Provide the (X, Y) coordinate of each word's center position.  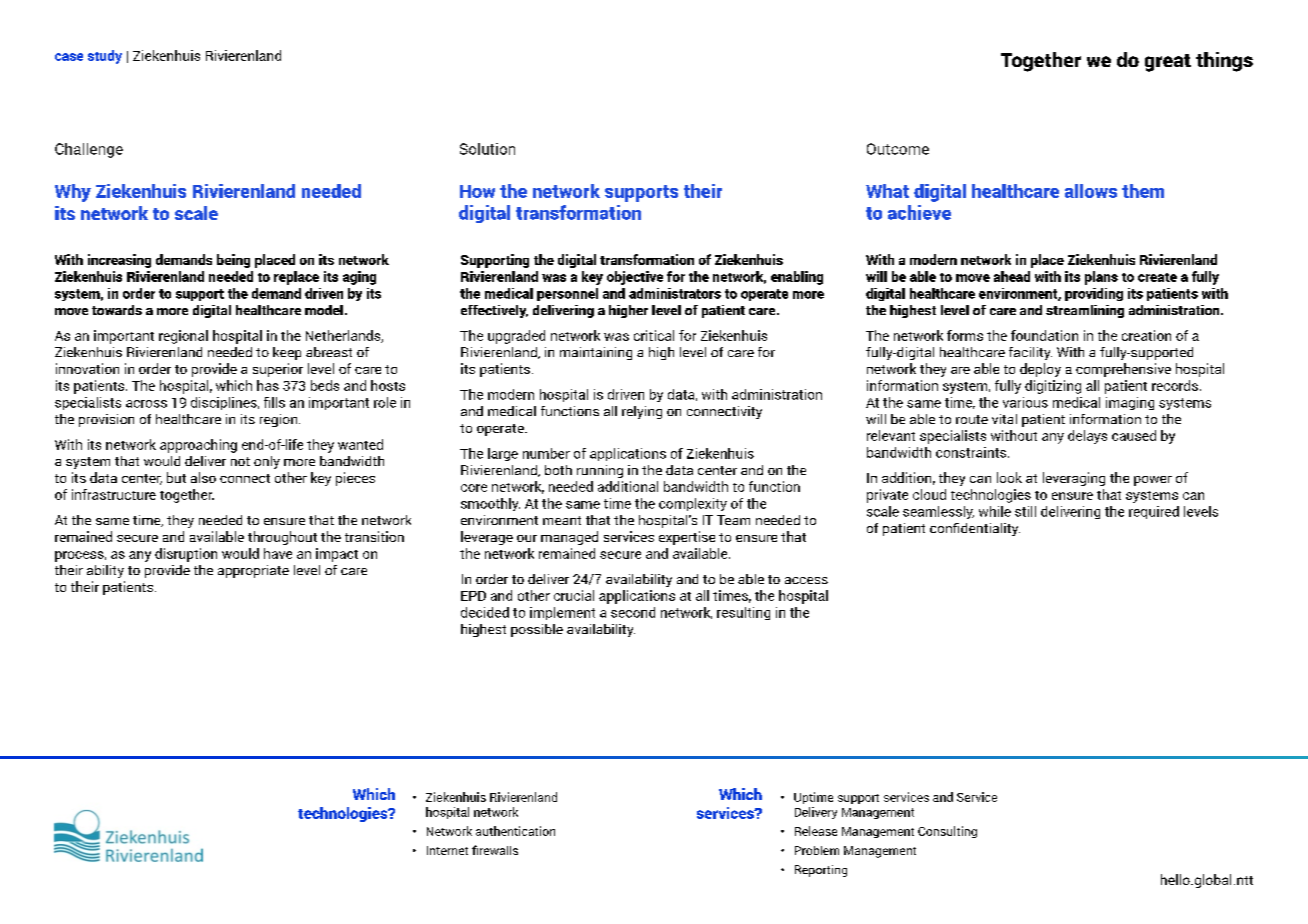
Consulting (947, 832)
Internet (447, 850)
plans (1101, 278)
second (633, 612)
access (806, 580)
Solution (487, 149)
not (240, 461)
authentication (515, 831)
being (233, 261)
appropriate (253, 571)
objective (635, 278)
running (600, 471)
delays (1087, 437)
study (105, 57)
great (1168, 63)
